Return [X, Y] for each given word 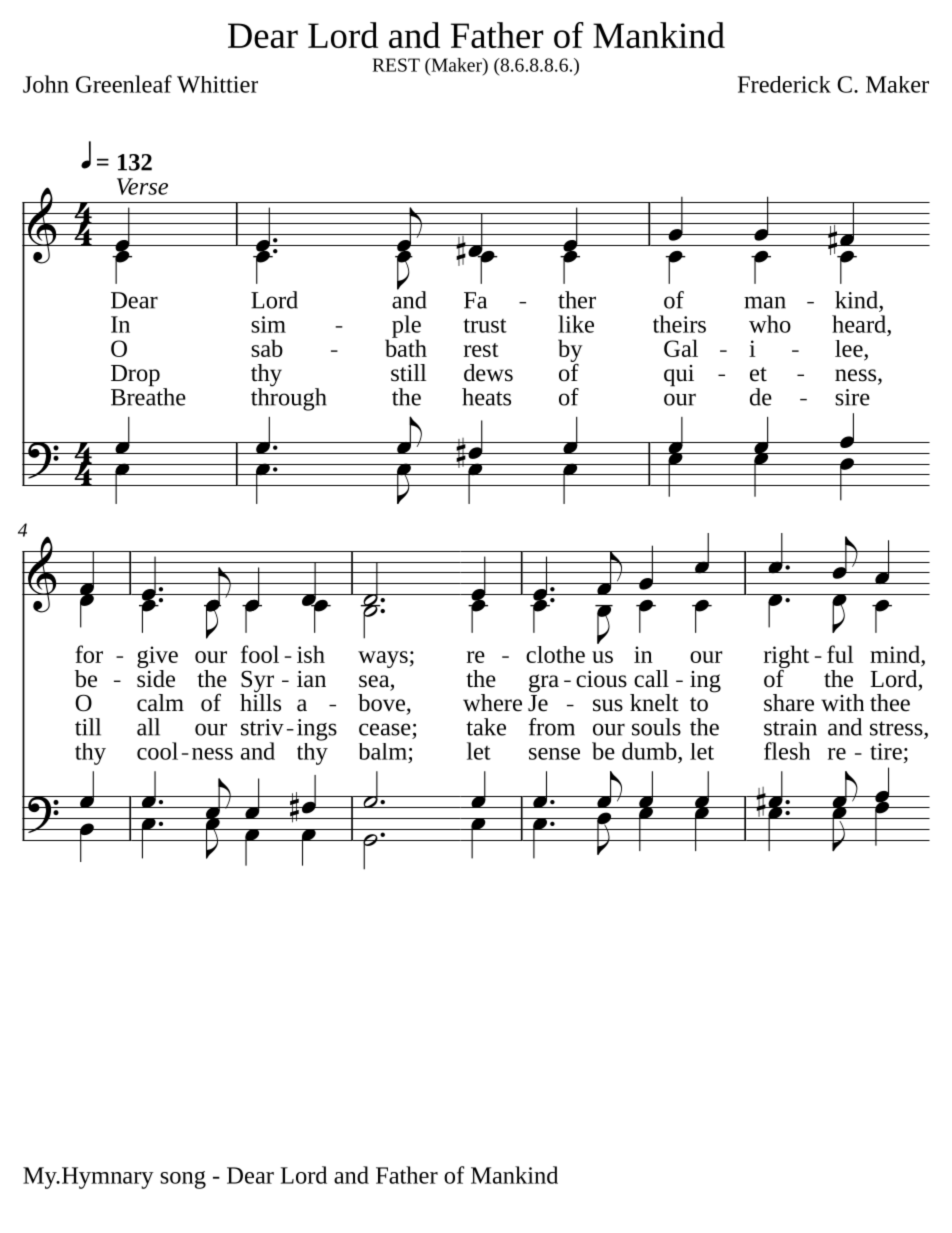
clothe [555, 654]
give [157, 657]
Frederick [784, 84]
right [786, 657]
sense [554, 754]
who [770, 324]
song [183, 1180]
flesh [787, 751]
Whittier [217, 84]
